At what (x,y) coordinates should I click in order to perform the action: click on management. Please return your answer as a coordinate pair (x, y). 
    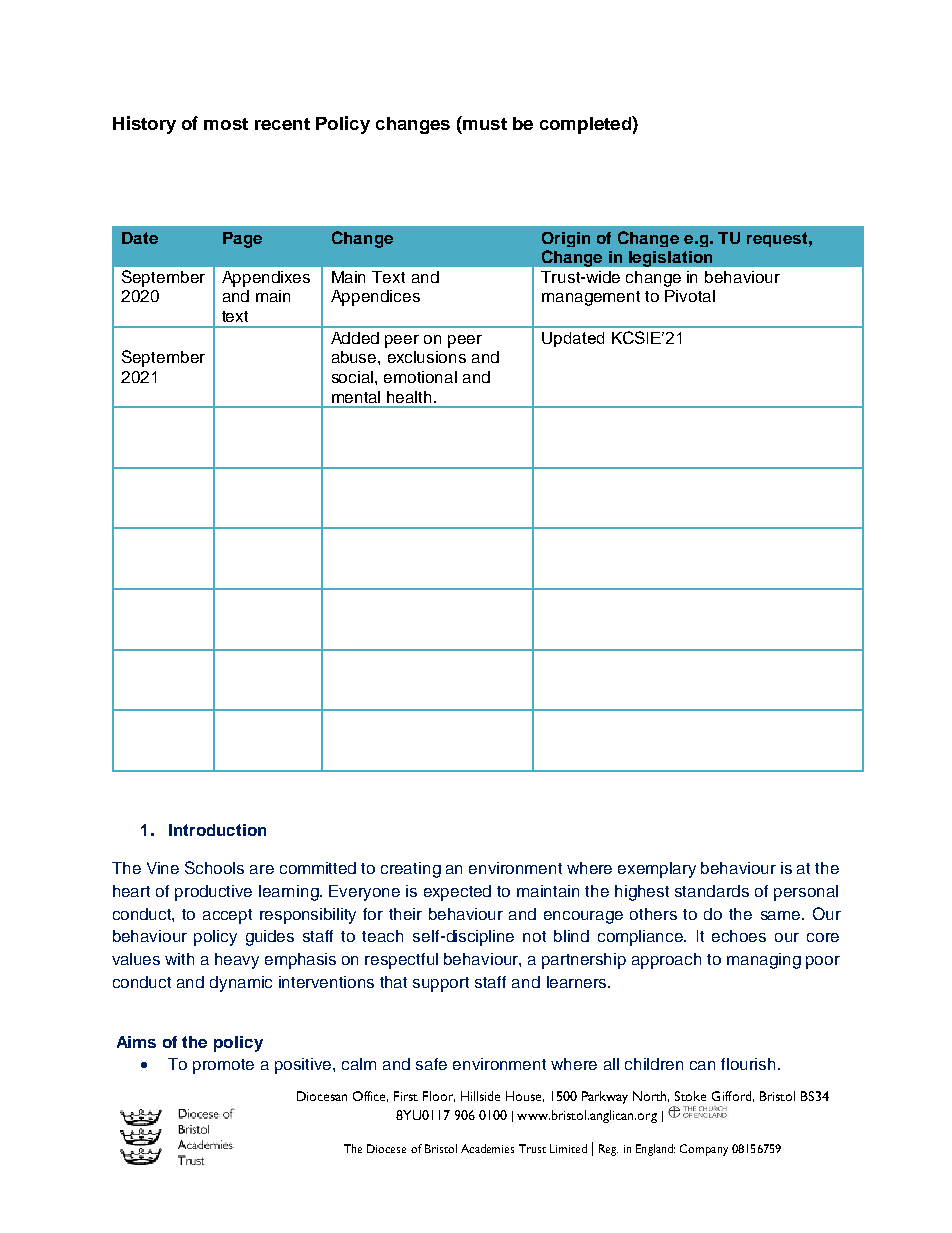
    Looking at the image, I should click on (591, 298).
